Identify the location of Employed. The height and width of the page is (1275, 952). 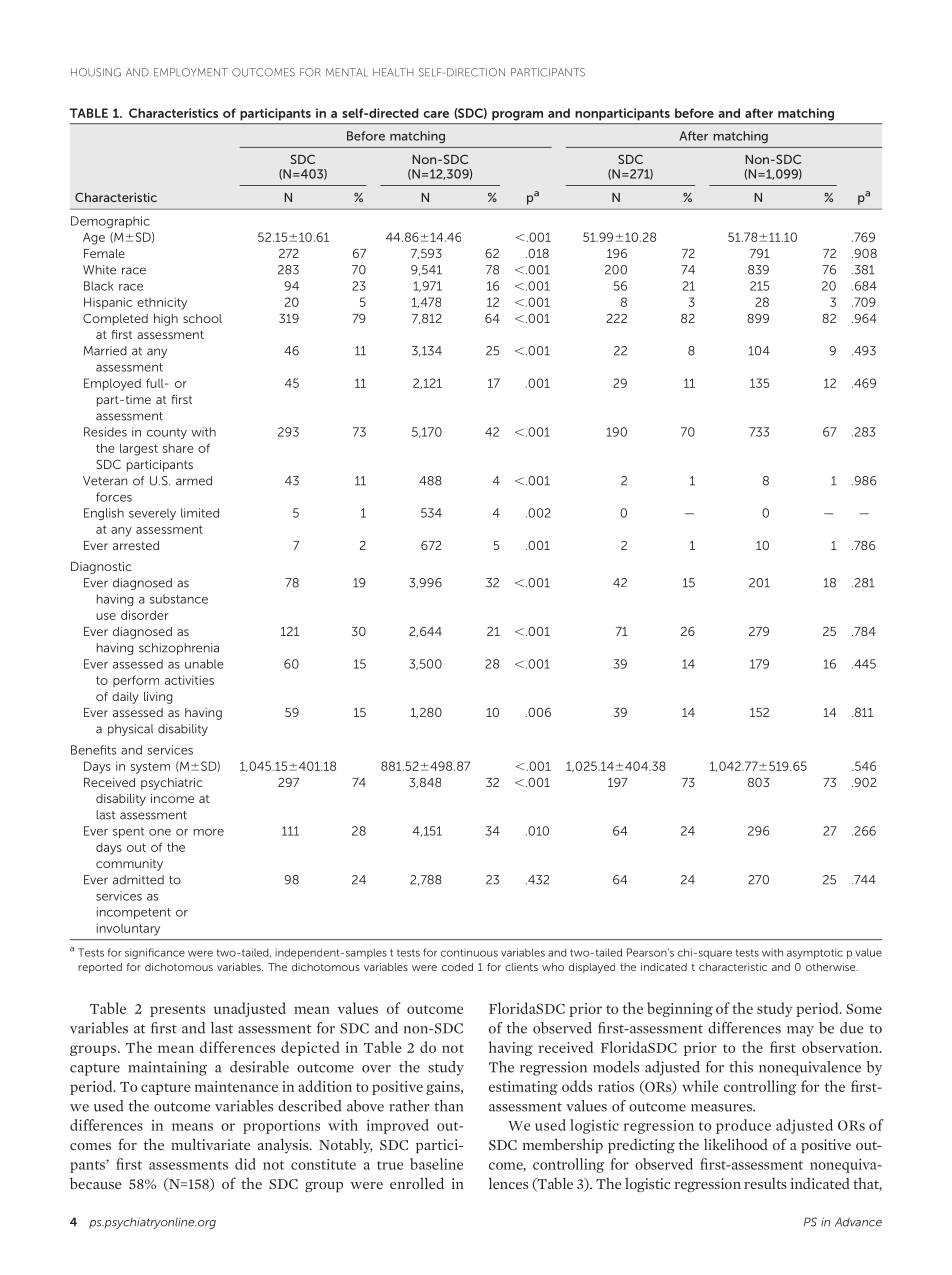
(112, 384).
